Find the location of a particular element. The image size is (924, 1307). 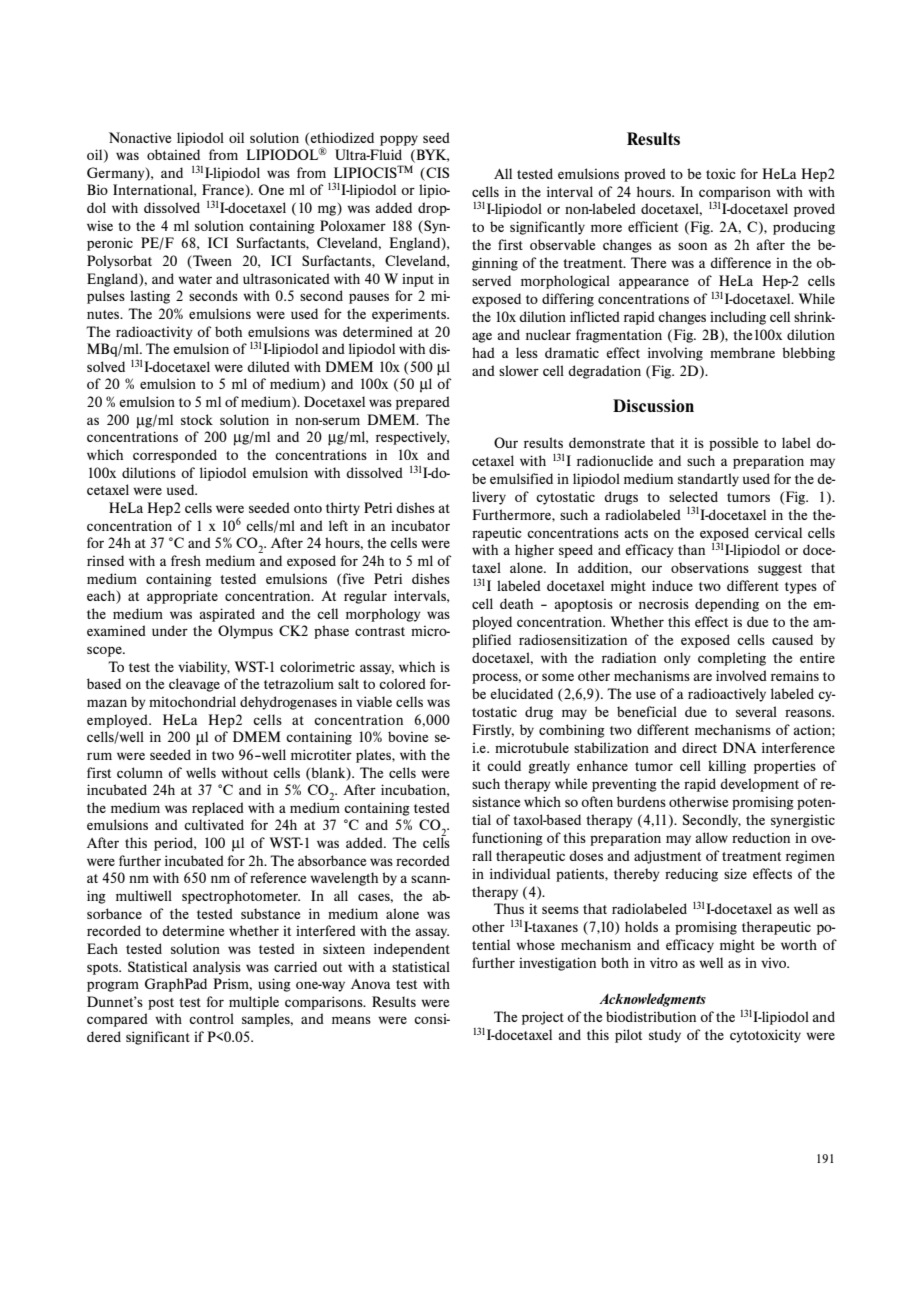

possible is located at coordinates (734, 444).
